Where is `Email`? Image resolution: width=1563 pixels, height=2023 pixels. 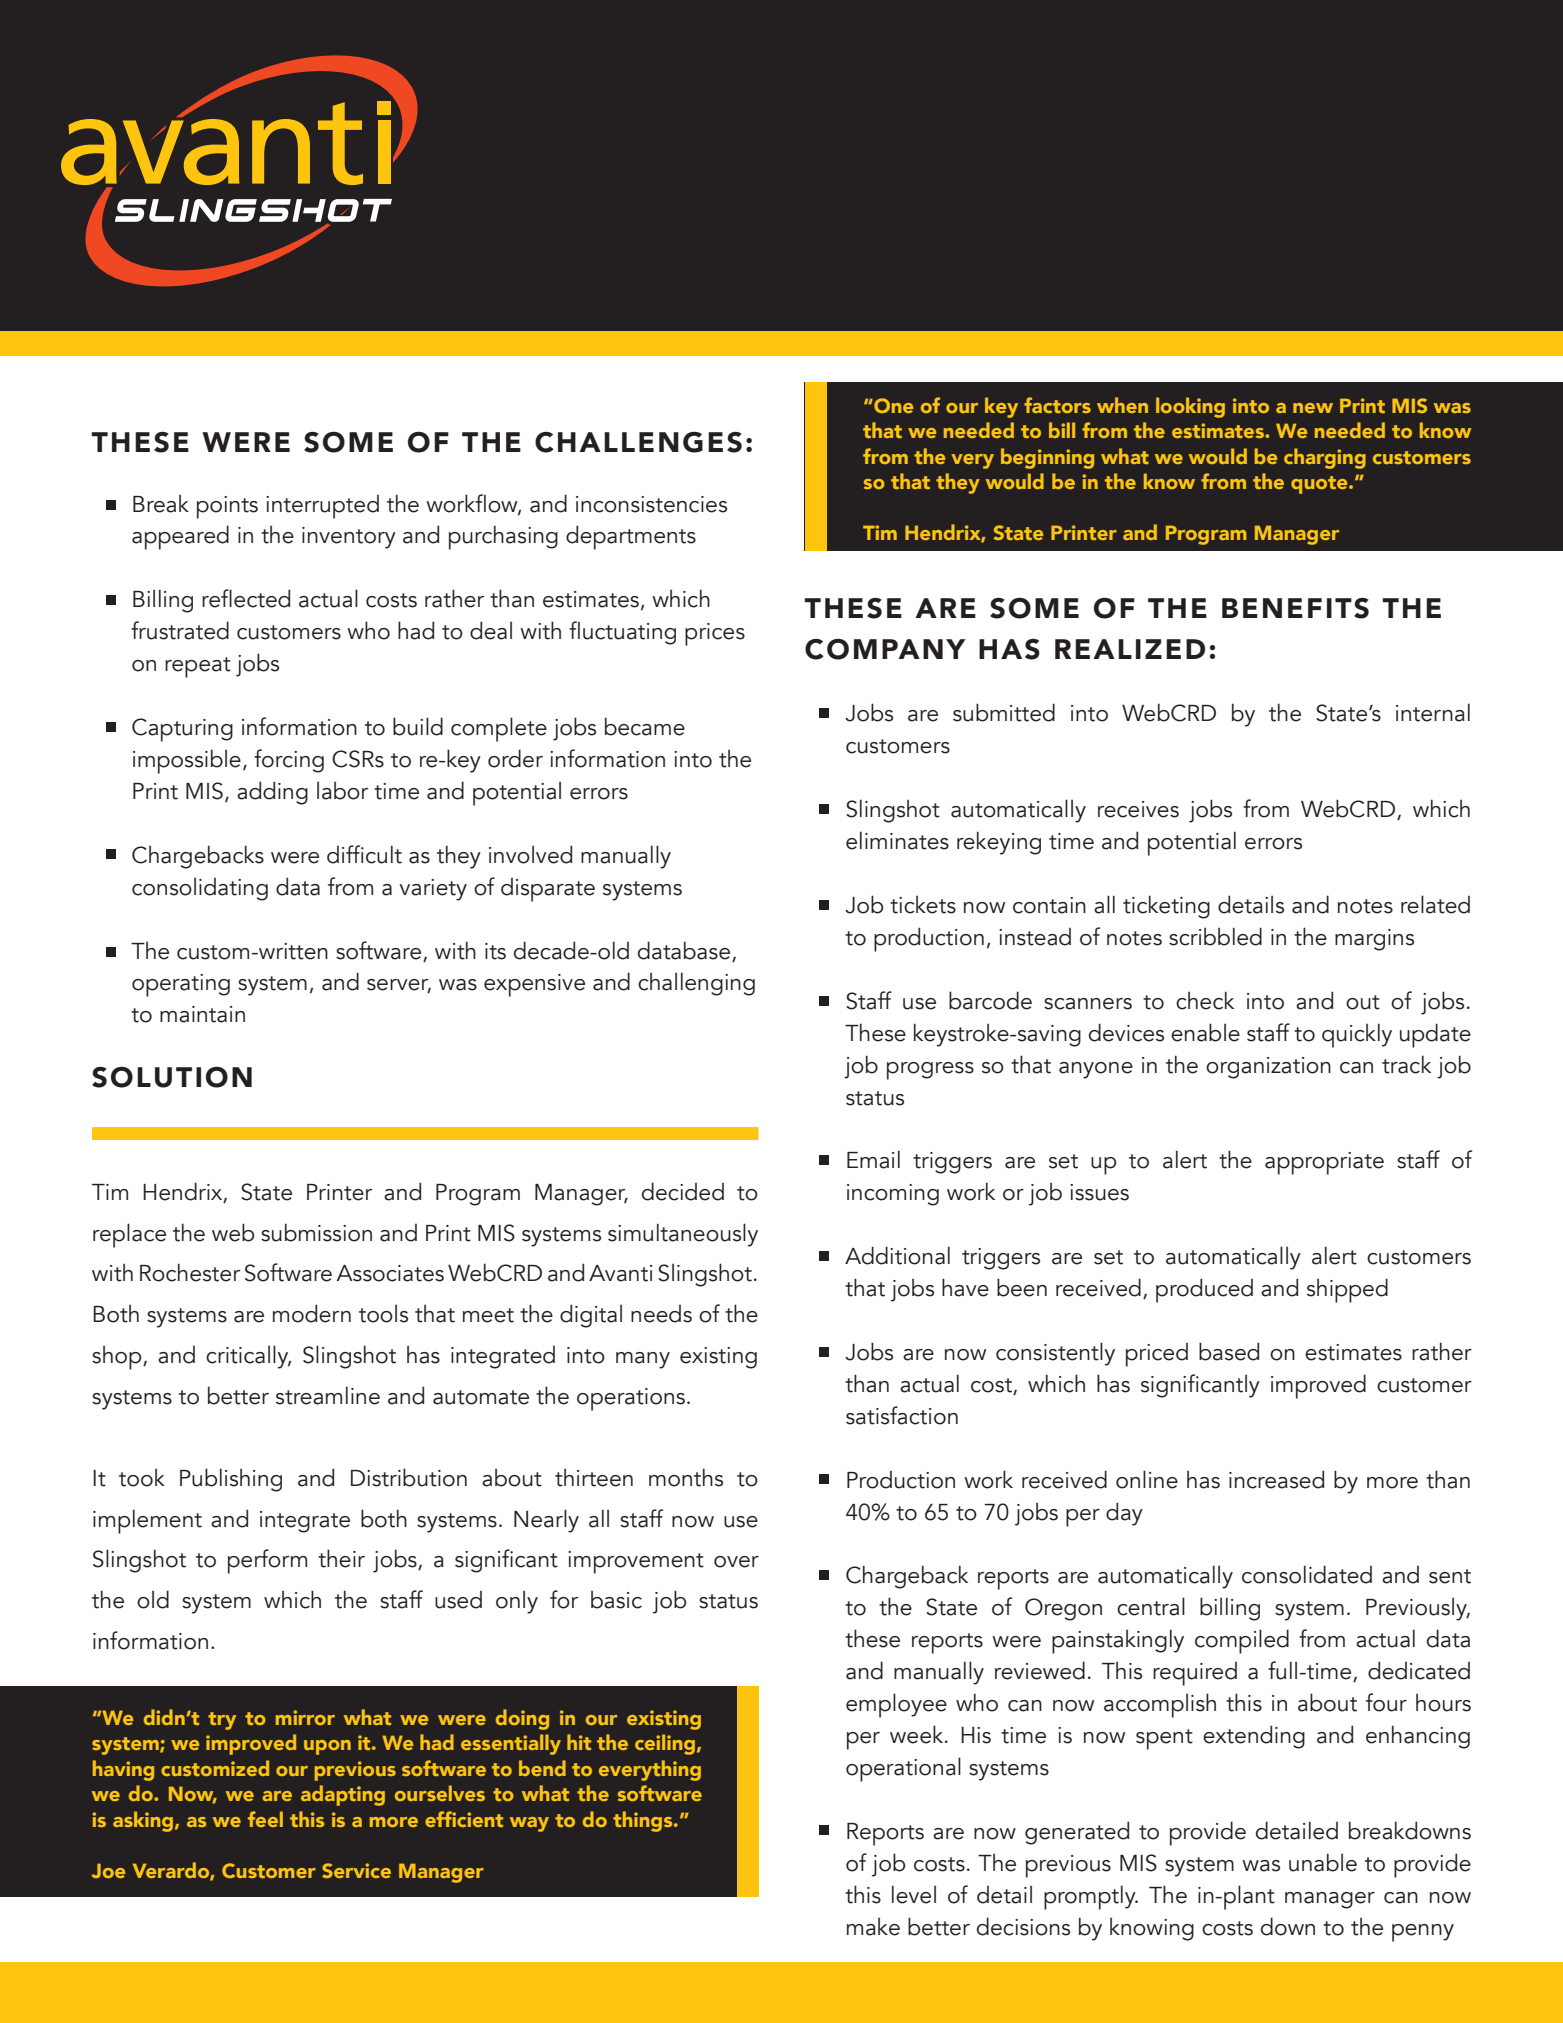 Email is located at coordinates (873, 1159).
